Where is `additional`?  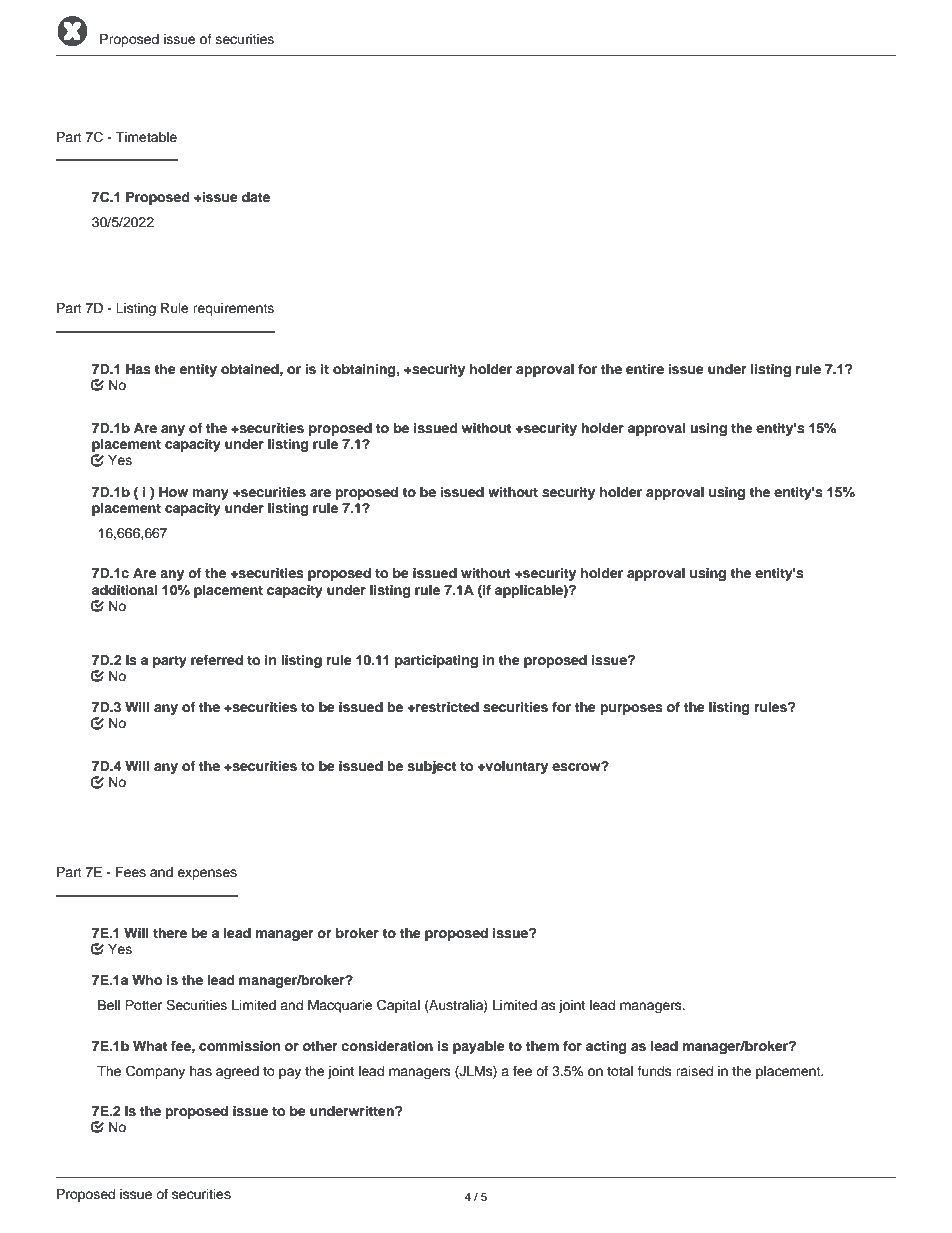 additional is located at coordinates (124, 590).
